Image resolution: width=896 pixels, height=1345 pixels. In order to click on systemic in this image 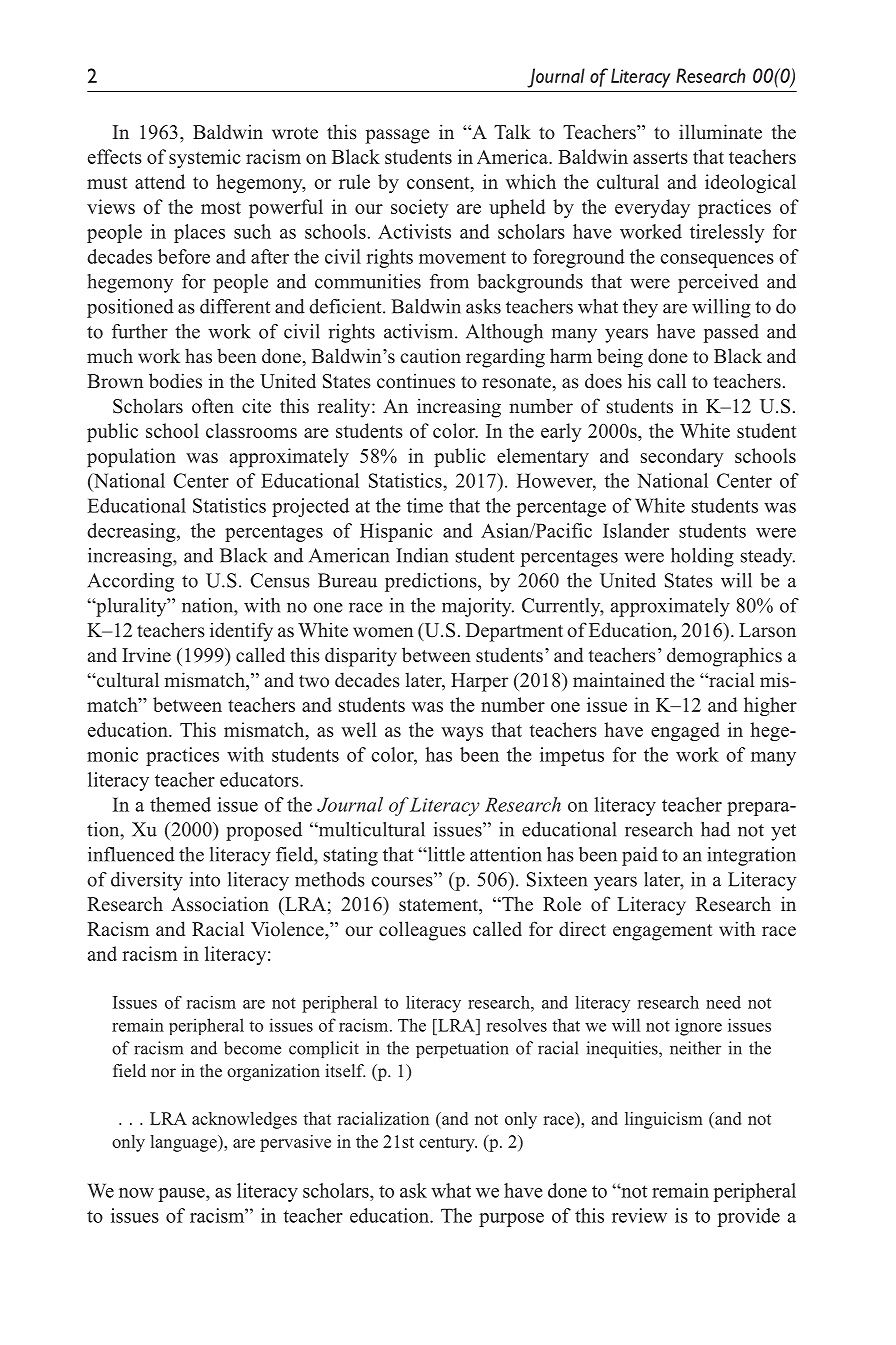, I will do `click(205, 158)`.
